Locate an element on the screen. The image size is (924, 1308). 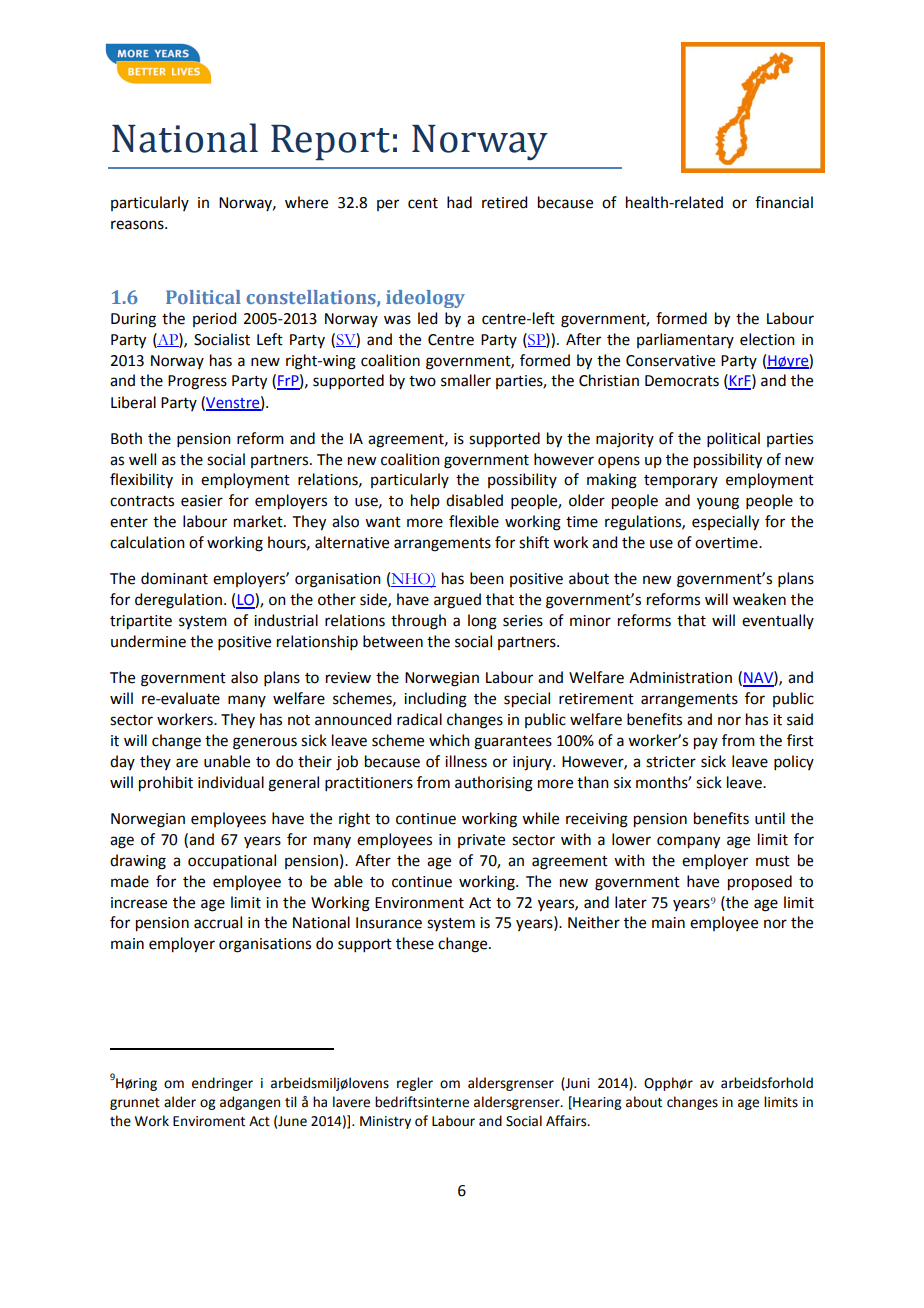
had is located at coordinates (459, 202).
